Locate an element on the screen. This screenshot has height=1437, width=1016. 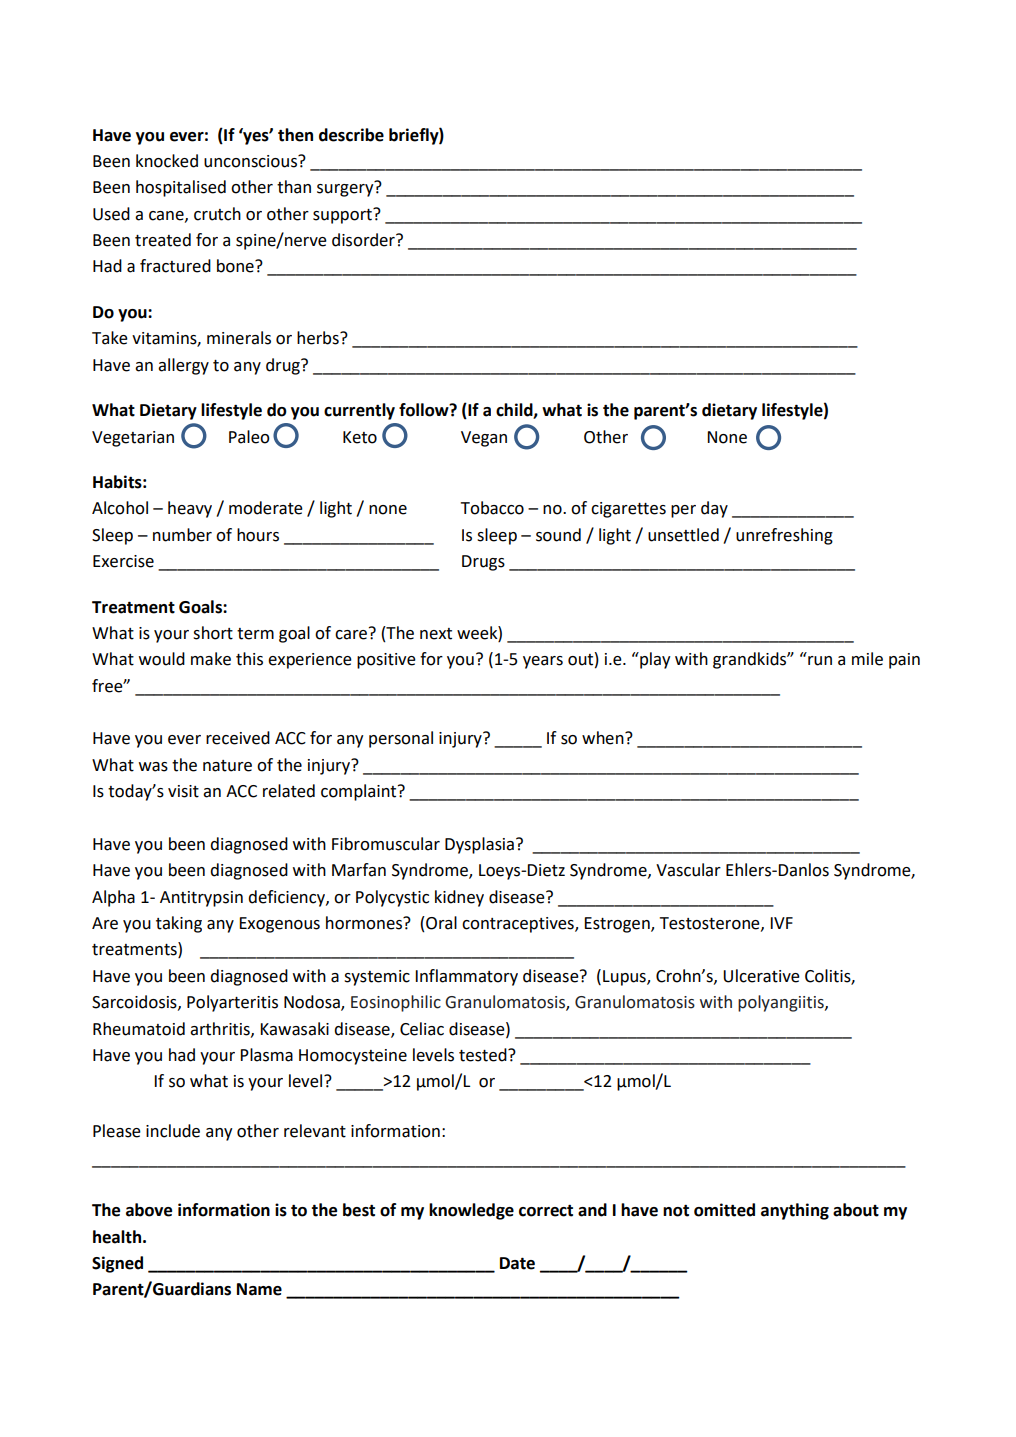
disorder is located at coordinates (364, 240).
